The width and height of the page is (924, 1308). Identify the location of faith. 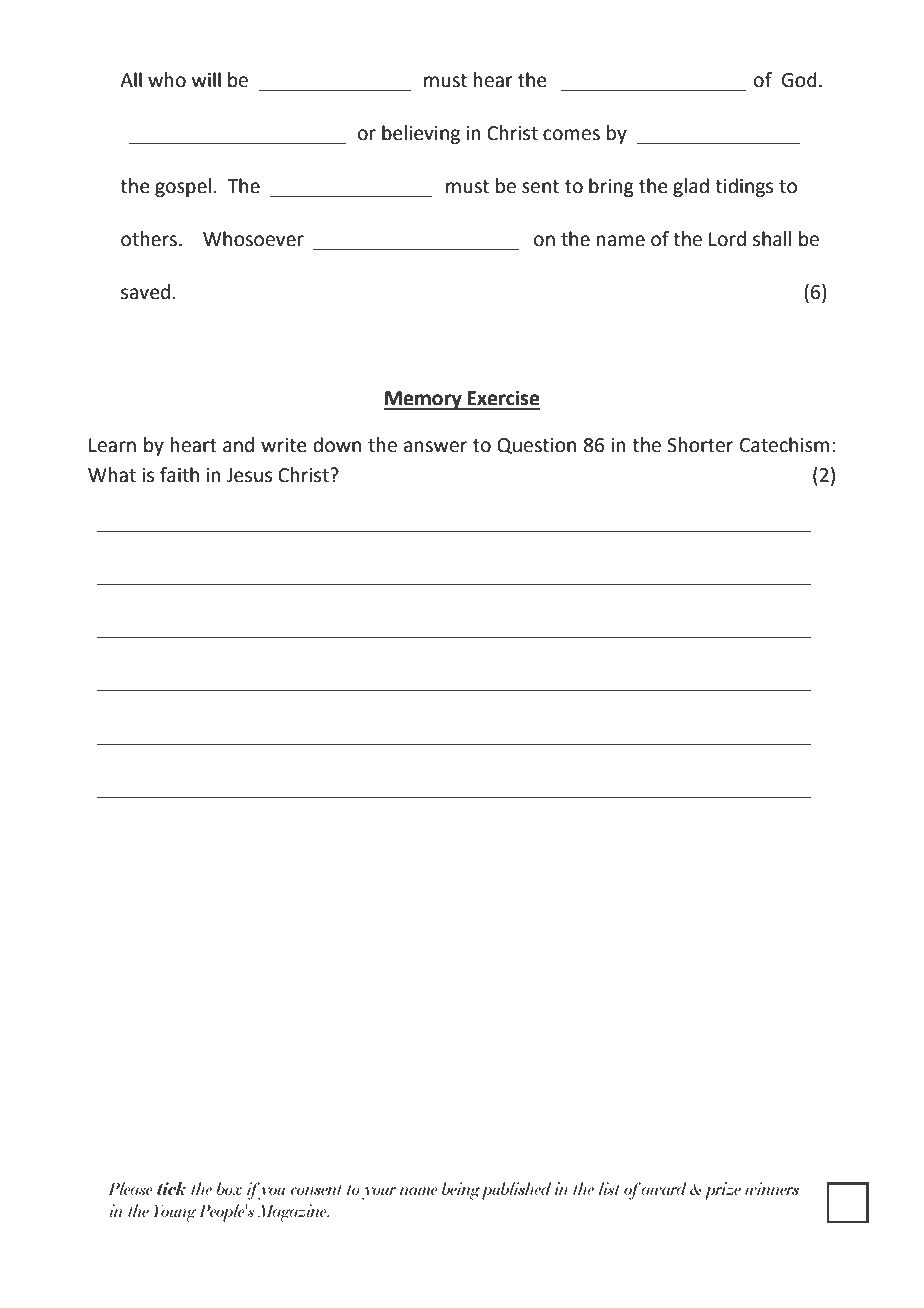
(179, 475).
